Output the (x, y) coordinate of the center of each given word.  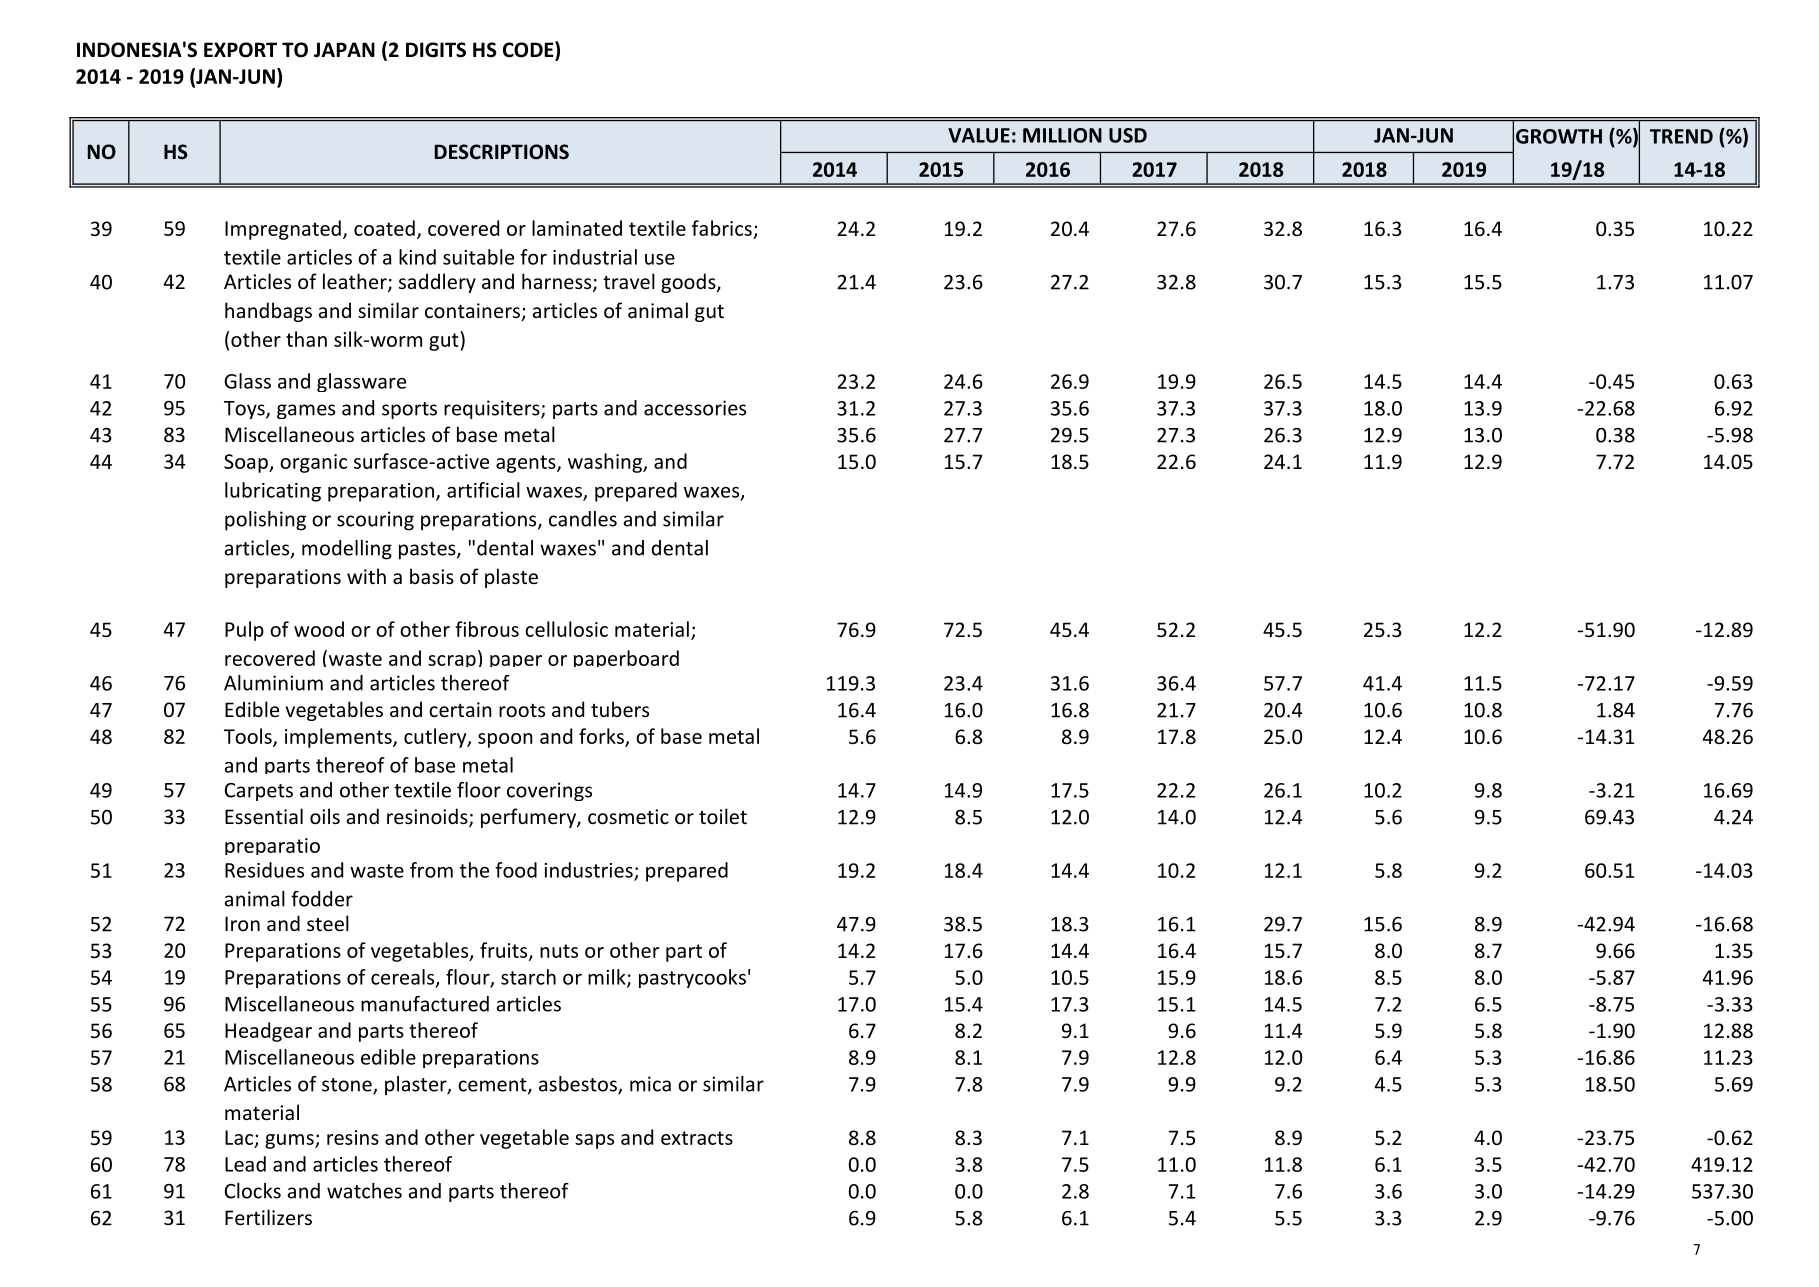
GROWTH (1559, 136)
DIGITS (436, 50)
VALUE (979, 135)
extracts (697, 1138)
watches (364, 1191)
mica (650, 1084)
